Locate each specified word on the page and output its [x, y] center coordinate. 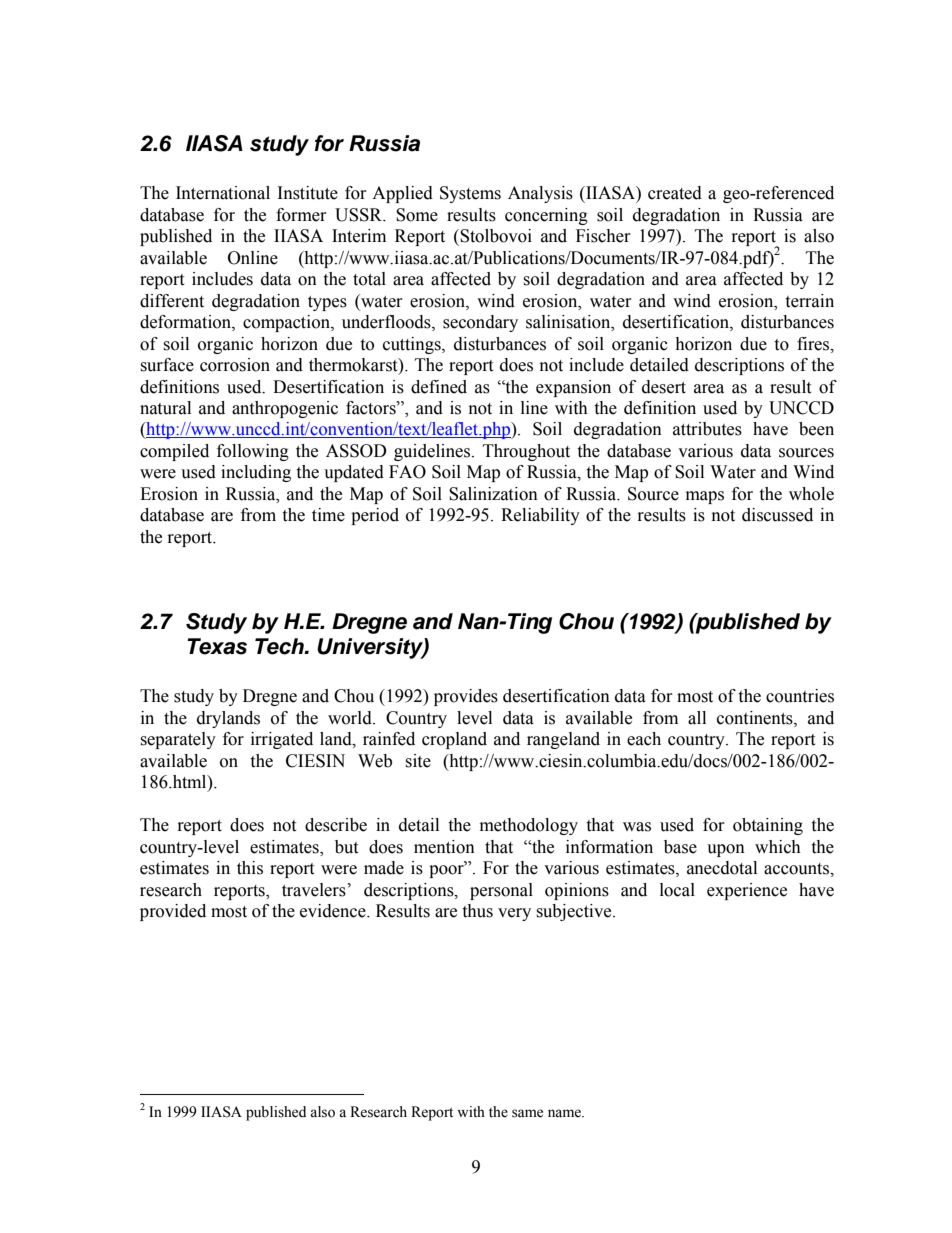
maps [705, 497]
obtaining [768, 826]
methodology [529, 826]
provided [173, 912]
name [565, 1113]
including [256, 473]
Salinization [493, 494]
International [223, 193]
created [675, 193]
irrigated [282, 740]
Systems [470, 194]
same [527, 1113]
